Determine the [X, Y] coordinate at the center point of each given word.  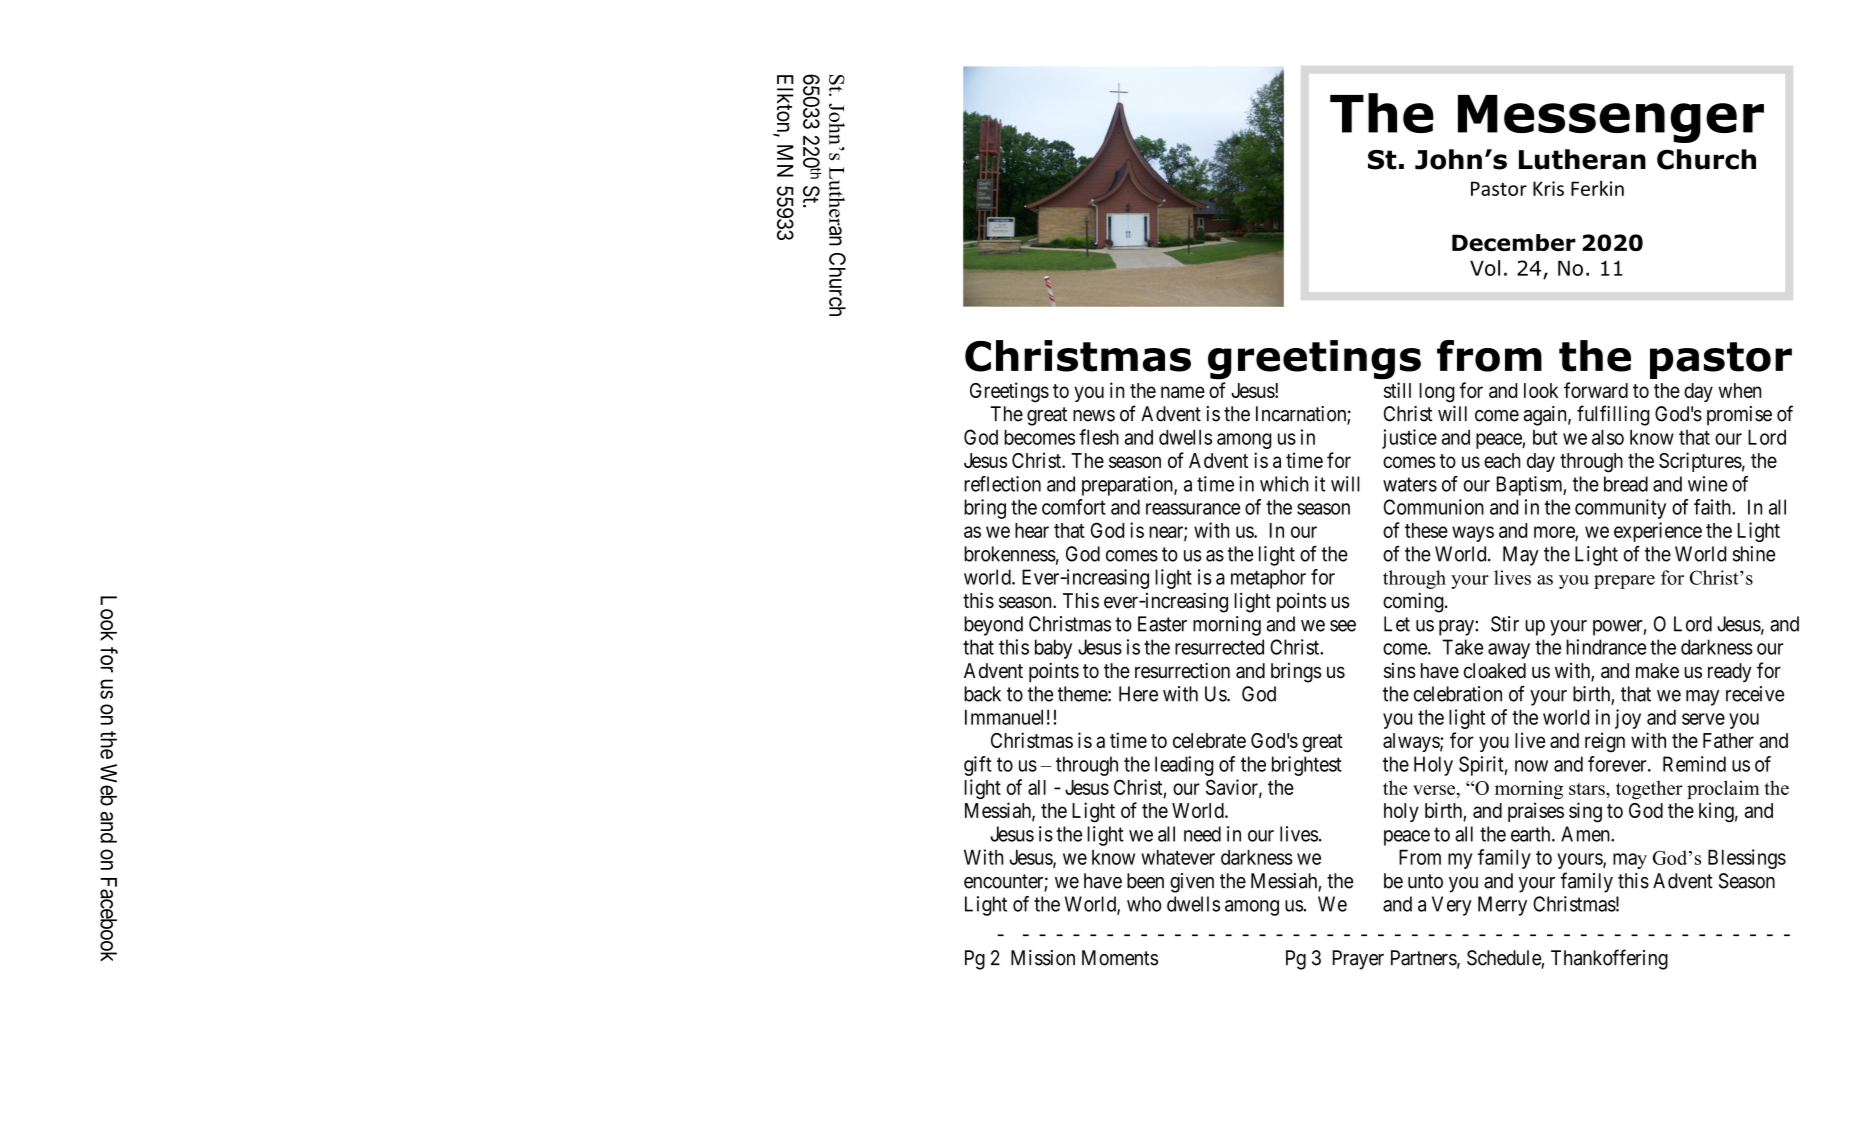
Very [1452, 906]
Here [1138, 694]
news [1094, 416]
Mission [1043, 958]
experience [1658, 532]
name [1183, 392]
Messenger [1611, 119]
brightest [1307, 766]
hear [1032, 530]
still [1397, 390]
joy [1628, 719]
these [1426, 530]
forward [1596, 390]
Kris [1548, 188]
